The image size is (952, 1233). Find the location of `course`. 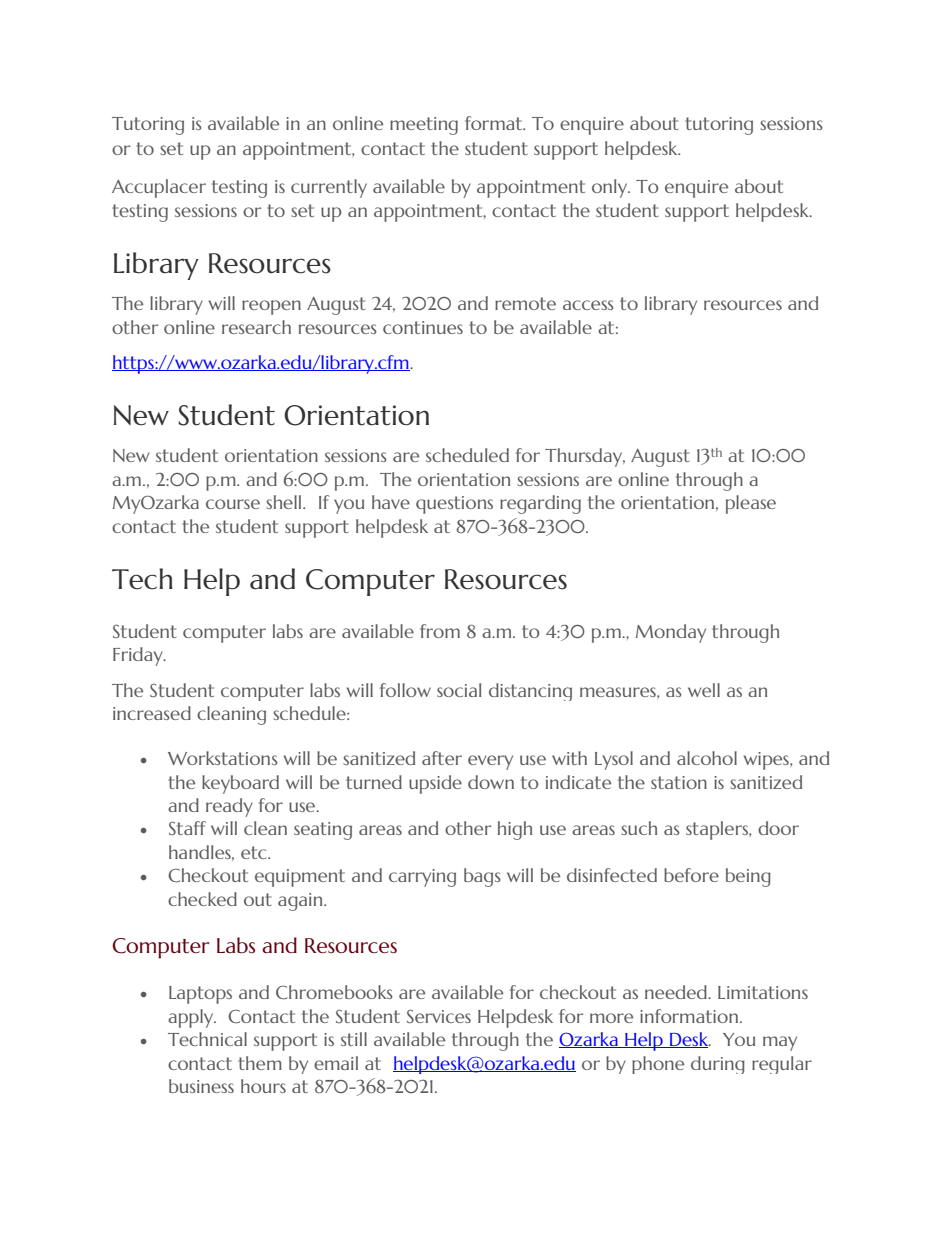

course is located at coordinates (233, 504).
